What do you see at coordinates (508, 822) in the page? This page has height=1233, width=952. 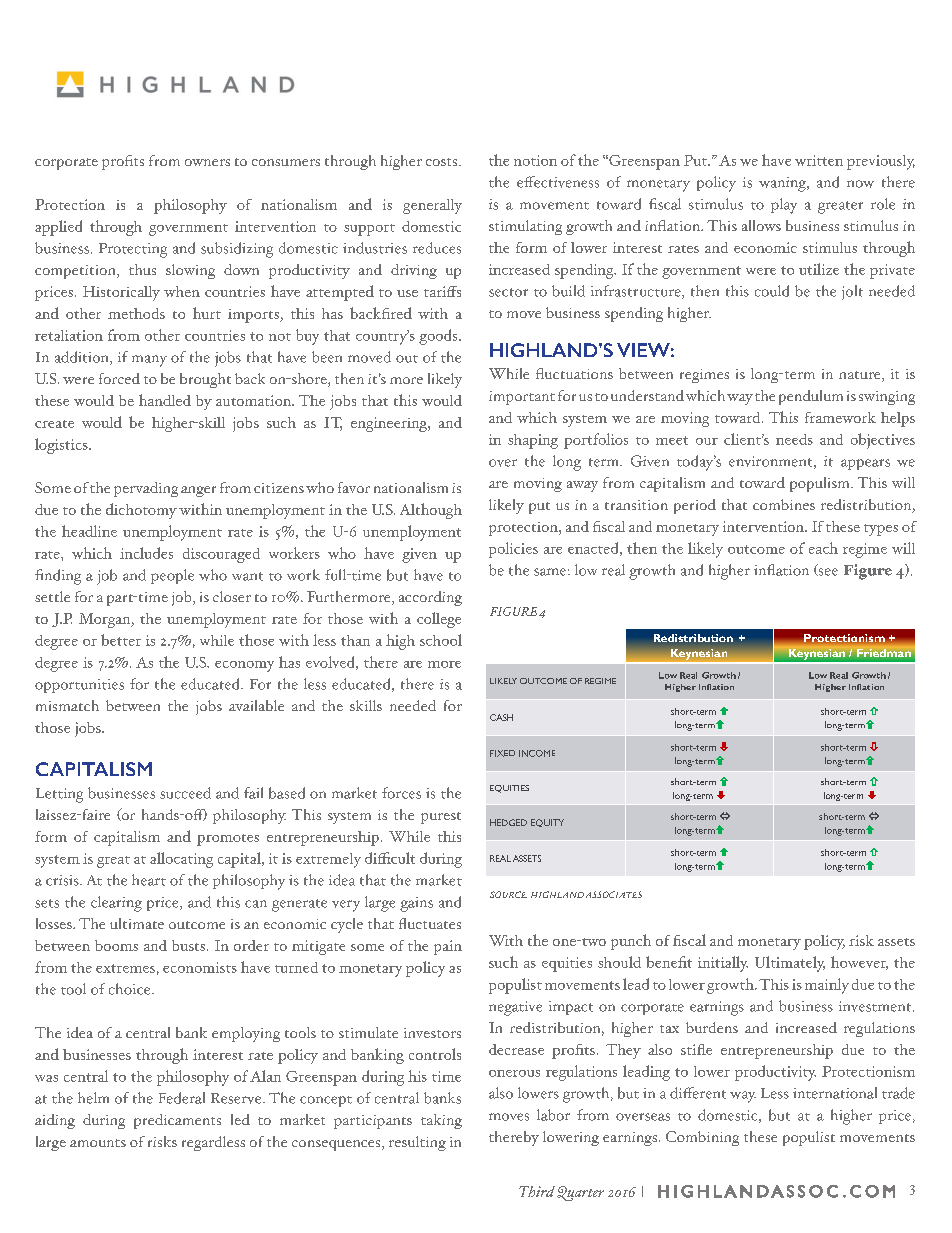 I see `HEDGED` at bounding box center [508, 822].
